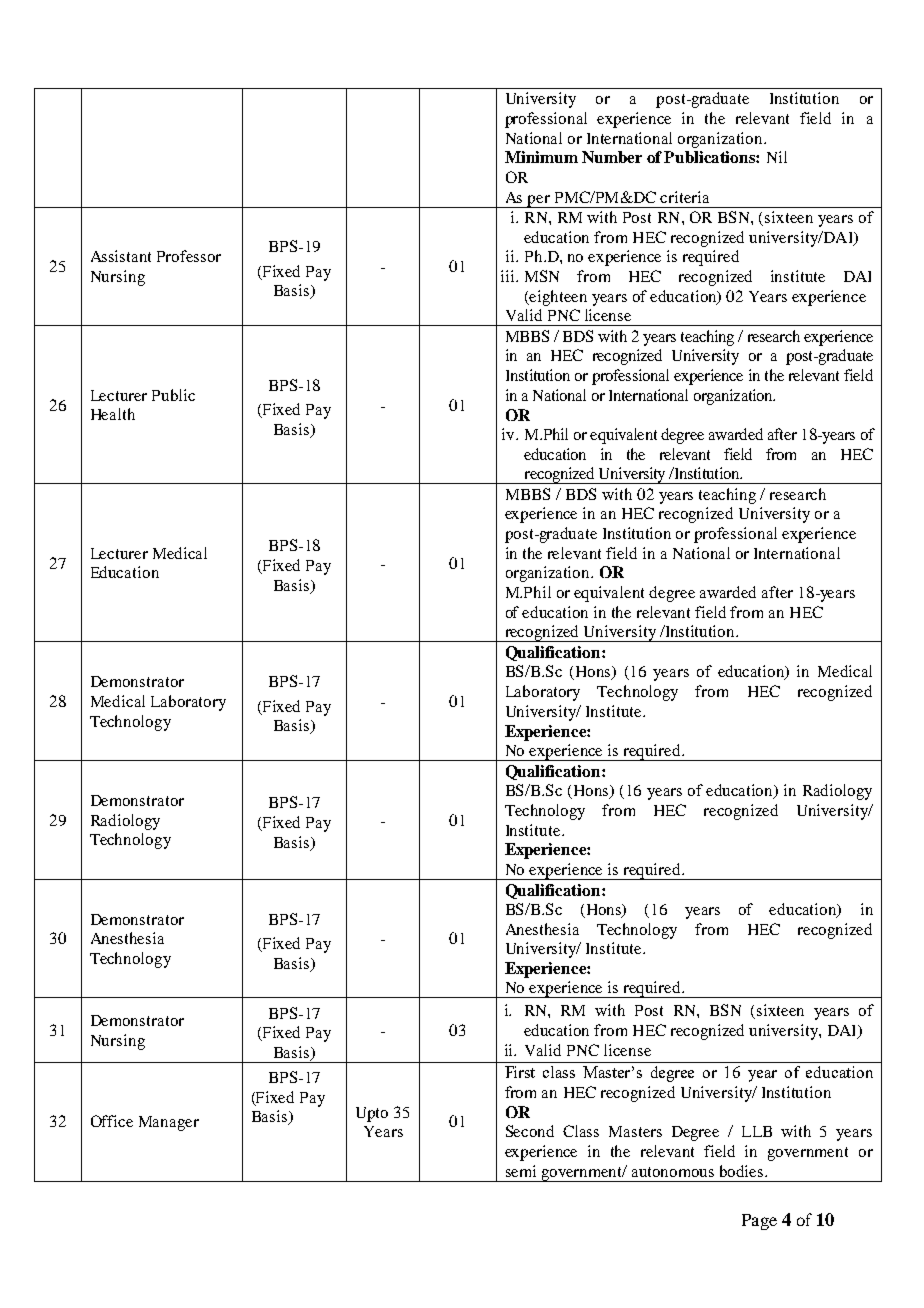 This screenshot has width=924, height=1308. What do you see at coordinates (520, 1072) in the screenshot?
I see `First` at bounding box center [520, 1072].
